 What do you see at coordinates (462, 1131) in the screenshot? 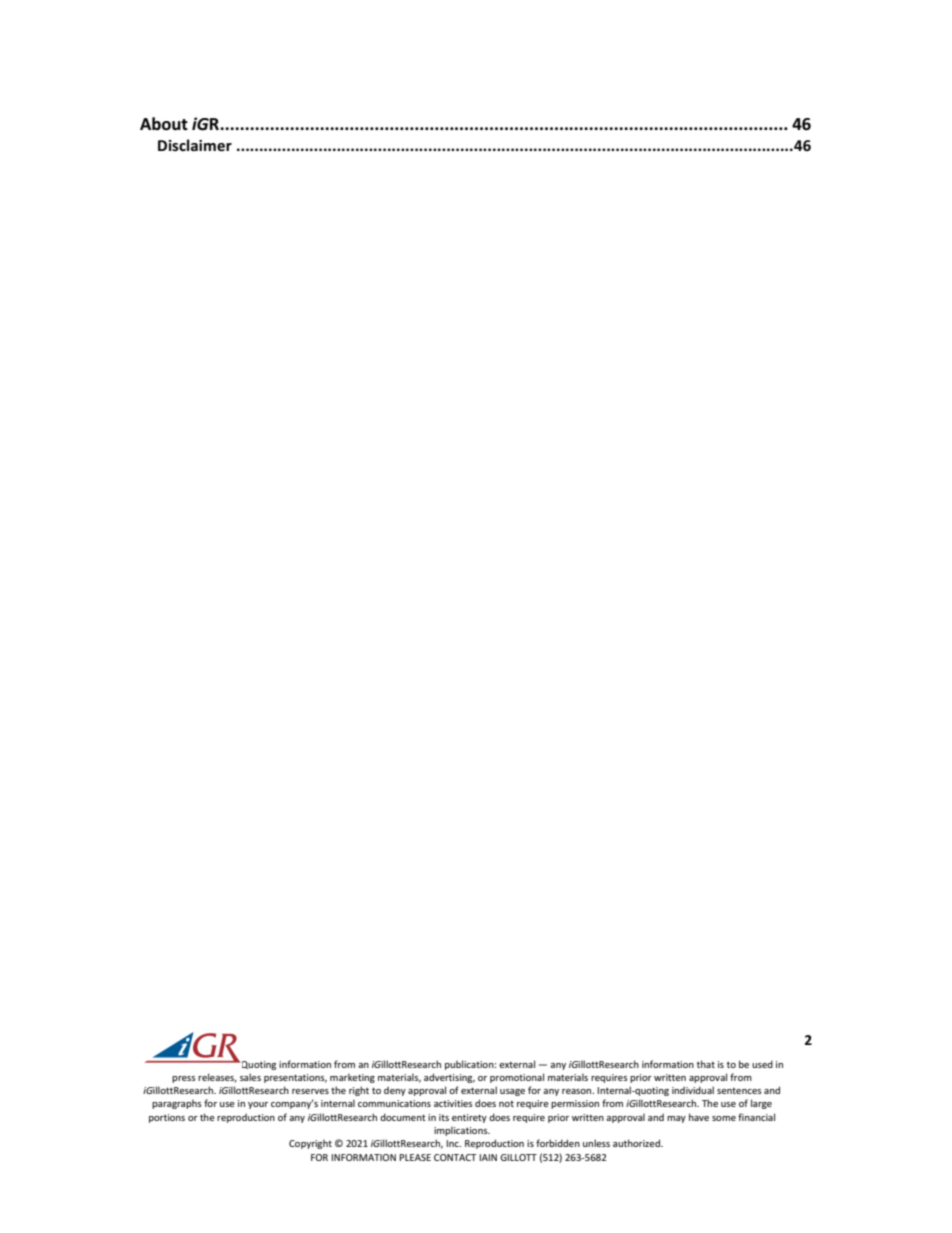
I see `implications` at bounding box center [462, 1131].
